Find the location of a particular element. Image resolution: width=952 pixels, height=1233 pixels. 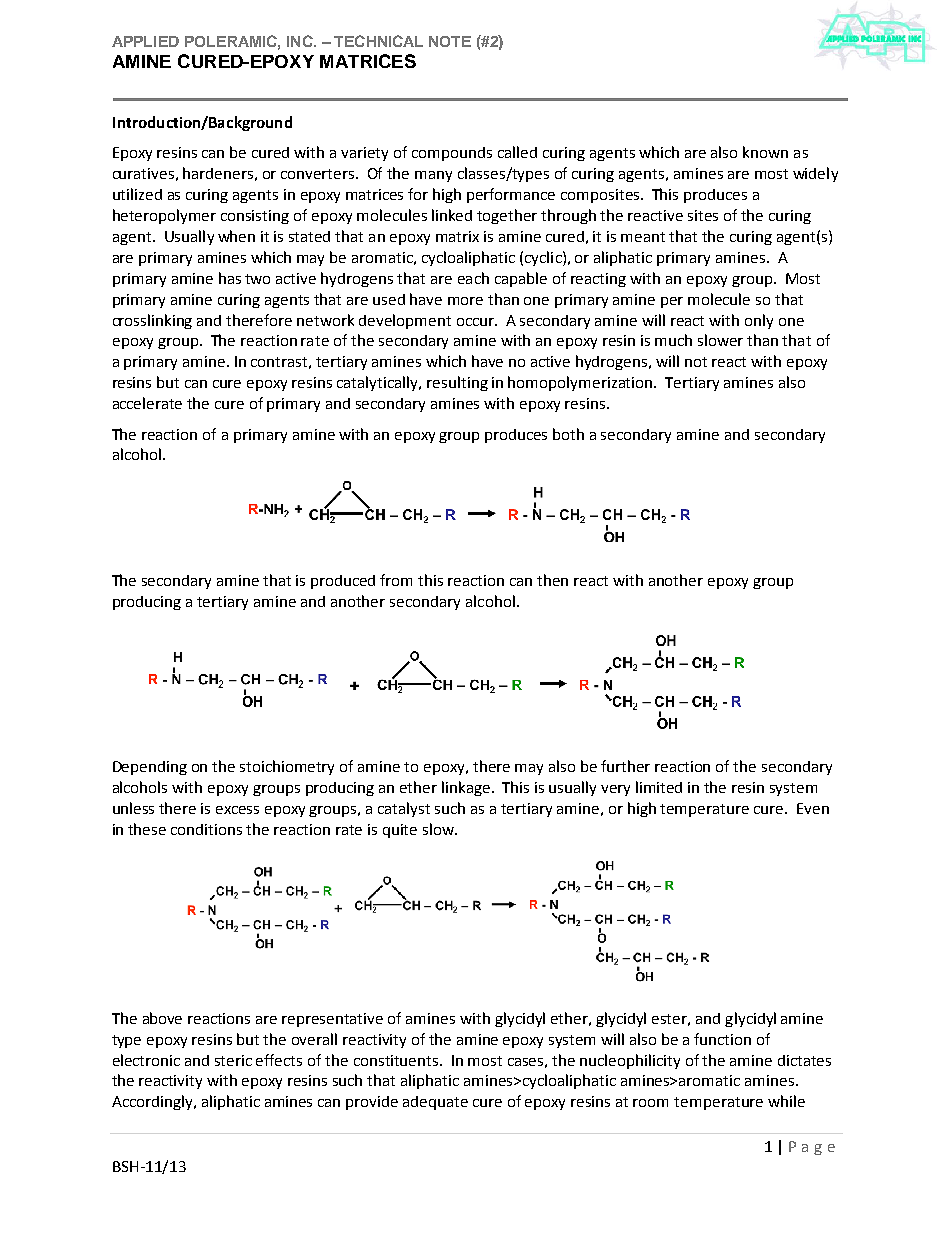

APPLIED is located at coordinates (145, 41).
